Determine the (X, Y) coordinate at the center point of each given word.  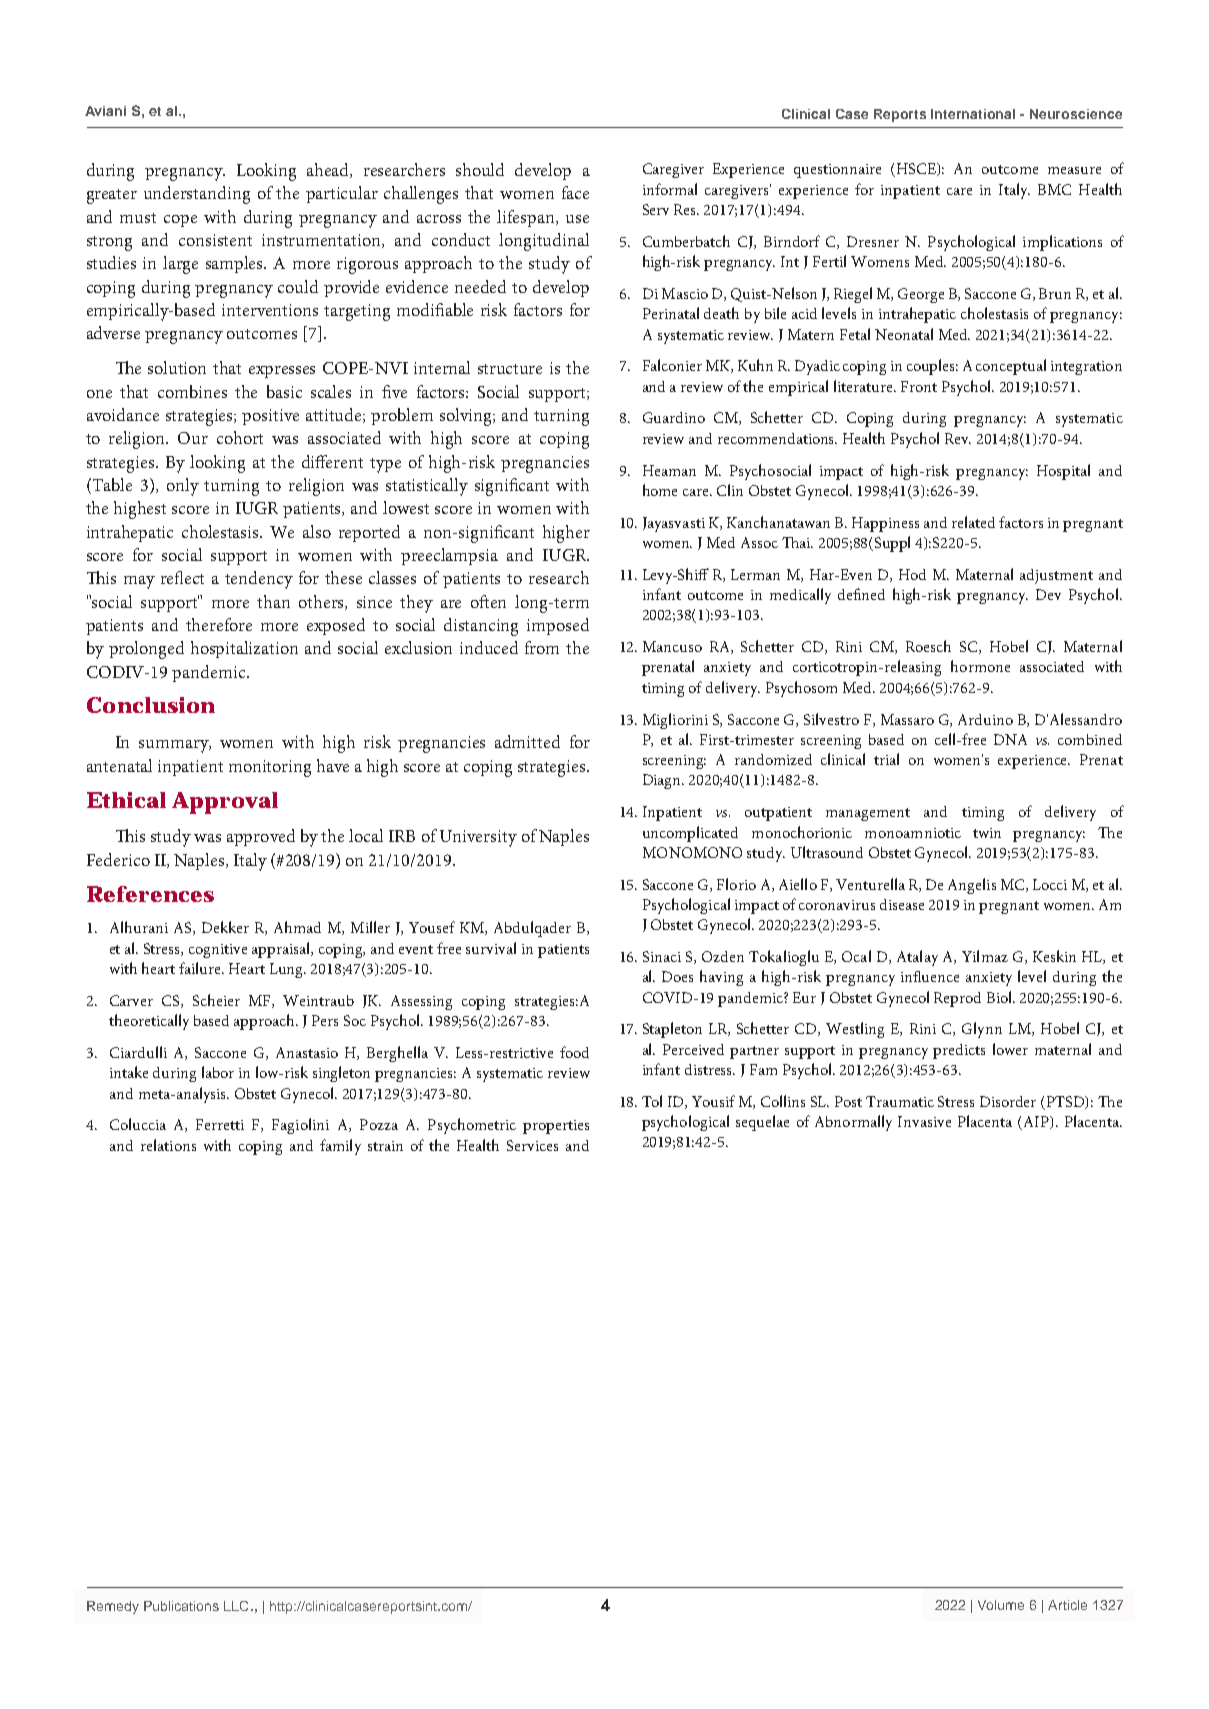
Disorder (1008, 1101)
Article (1067, 1605)
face (575, 192)
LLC (238, 1606)
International (973, 114)
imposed (558, 626)
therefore (219, 624)
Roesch (928, 646)
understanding (197, 195)
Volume (1001, 1605)
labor (218, 1072)
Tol (652, 1101)
